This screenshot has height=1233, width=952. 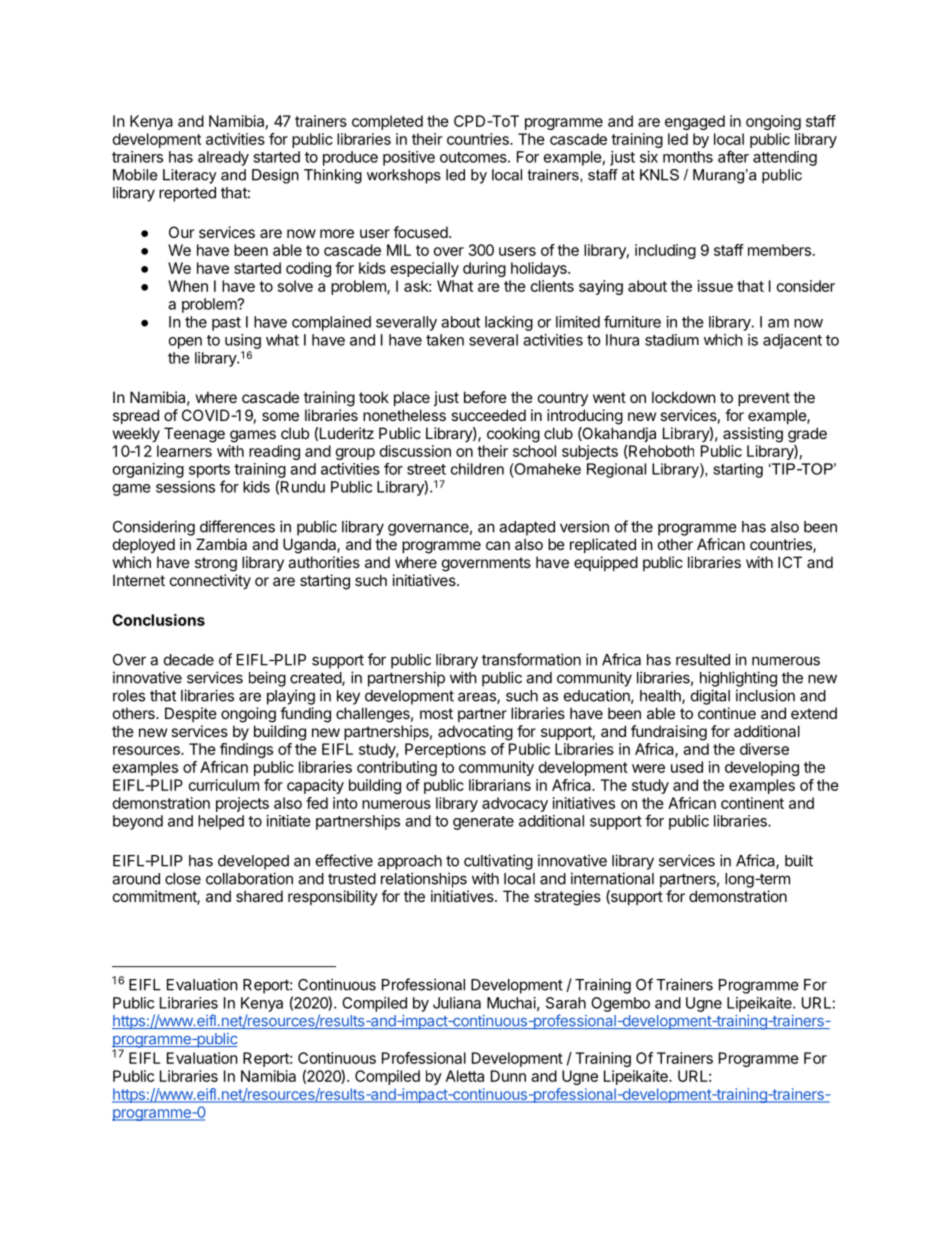 I want to click on after, so click(x=733, y=156).
